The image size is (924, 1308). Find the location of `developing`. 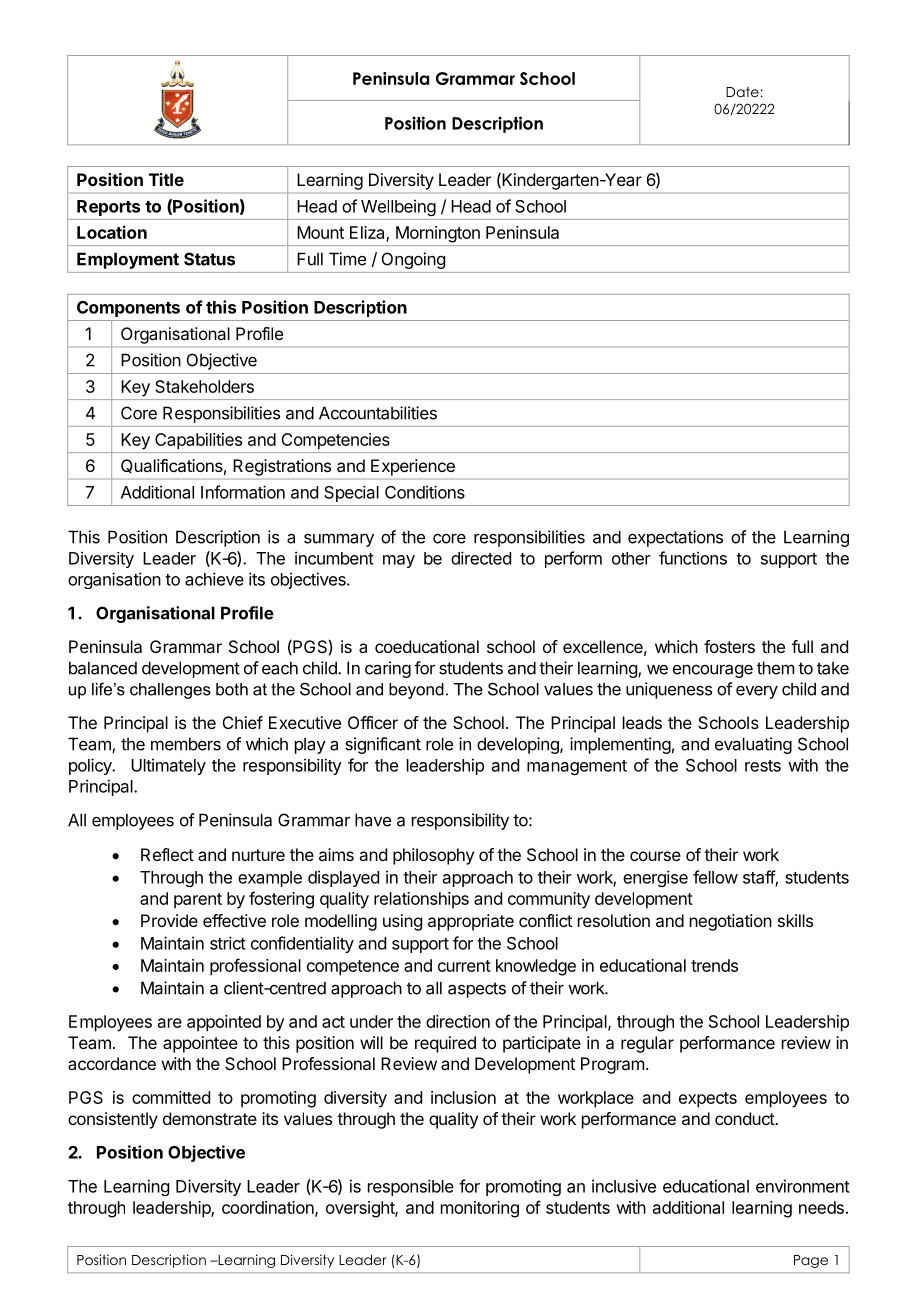

developing is located at coordinates (519, 745).
